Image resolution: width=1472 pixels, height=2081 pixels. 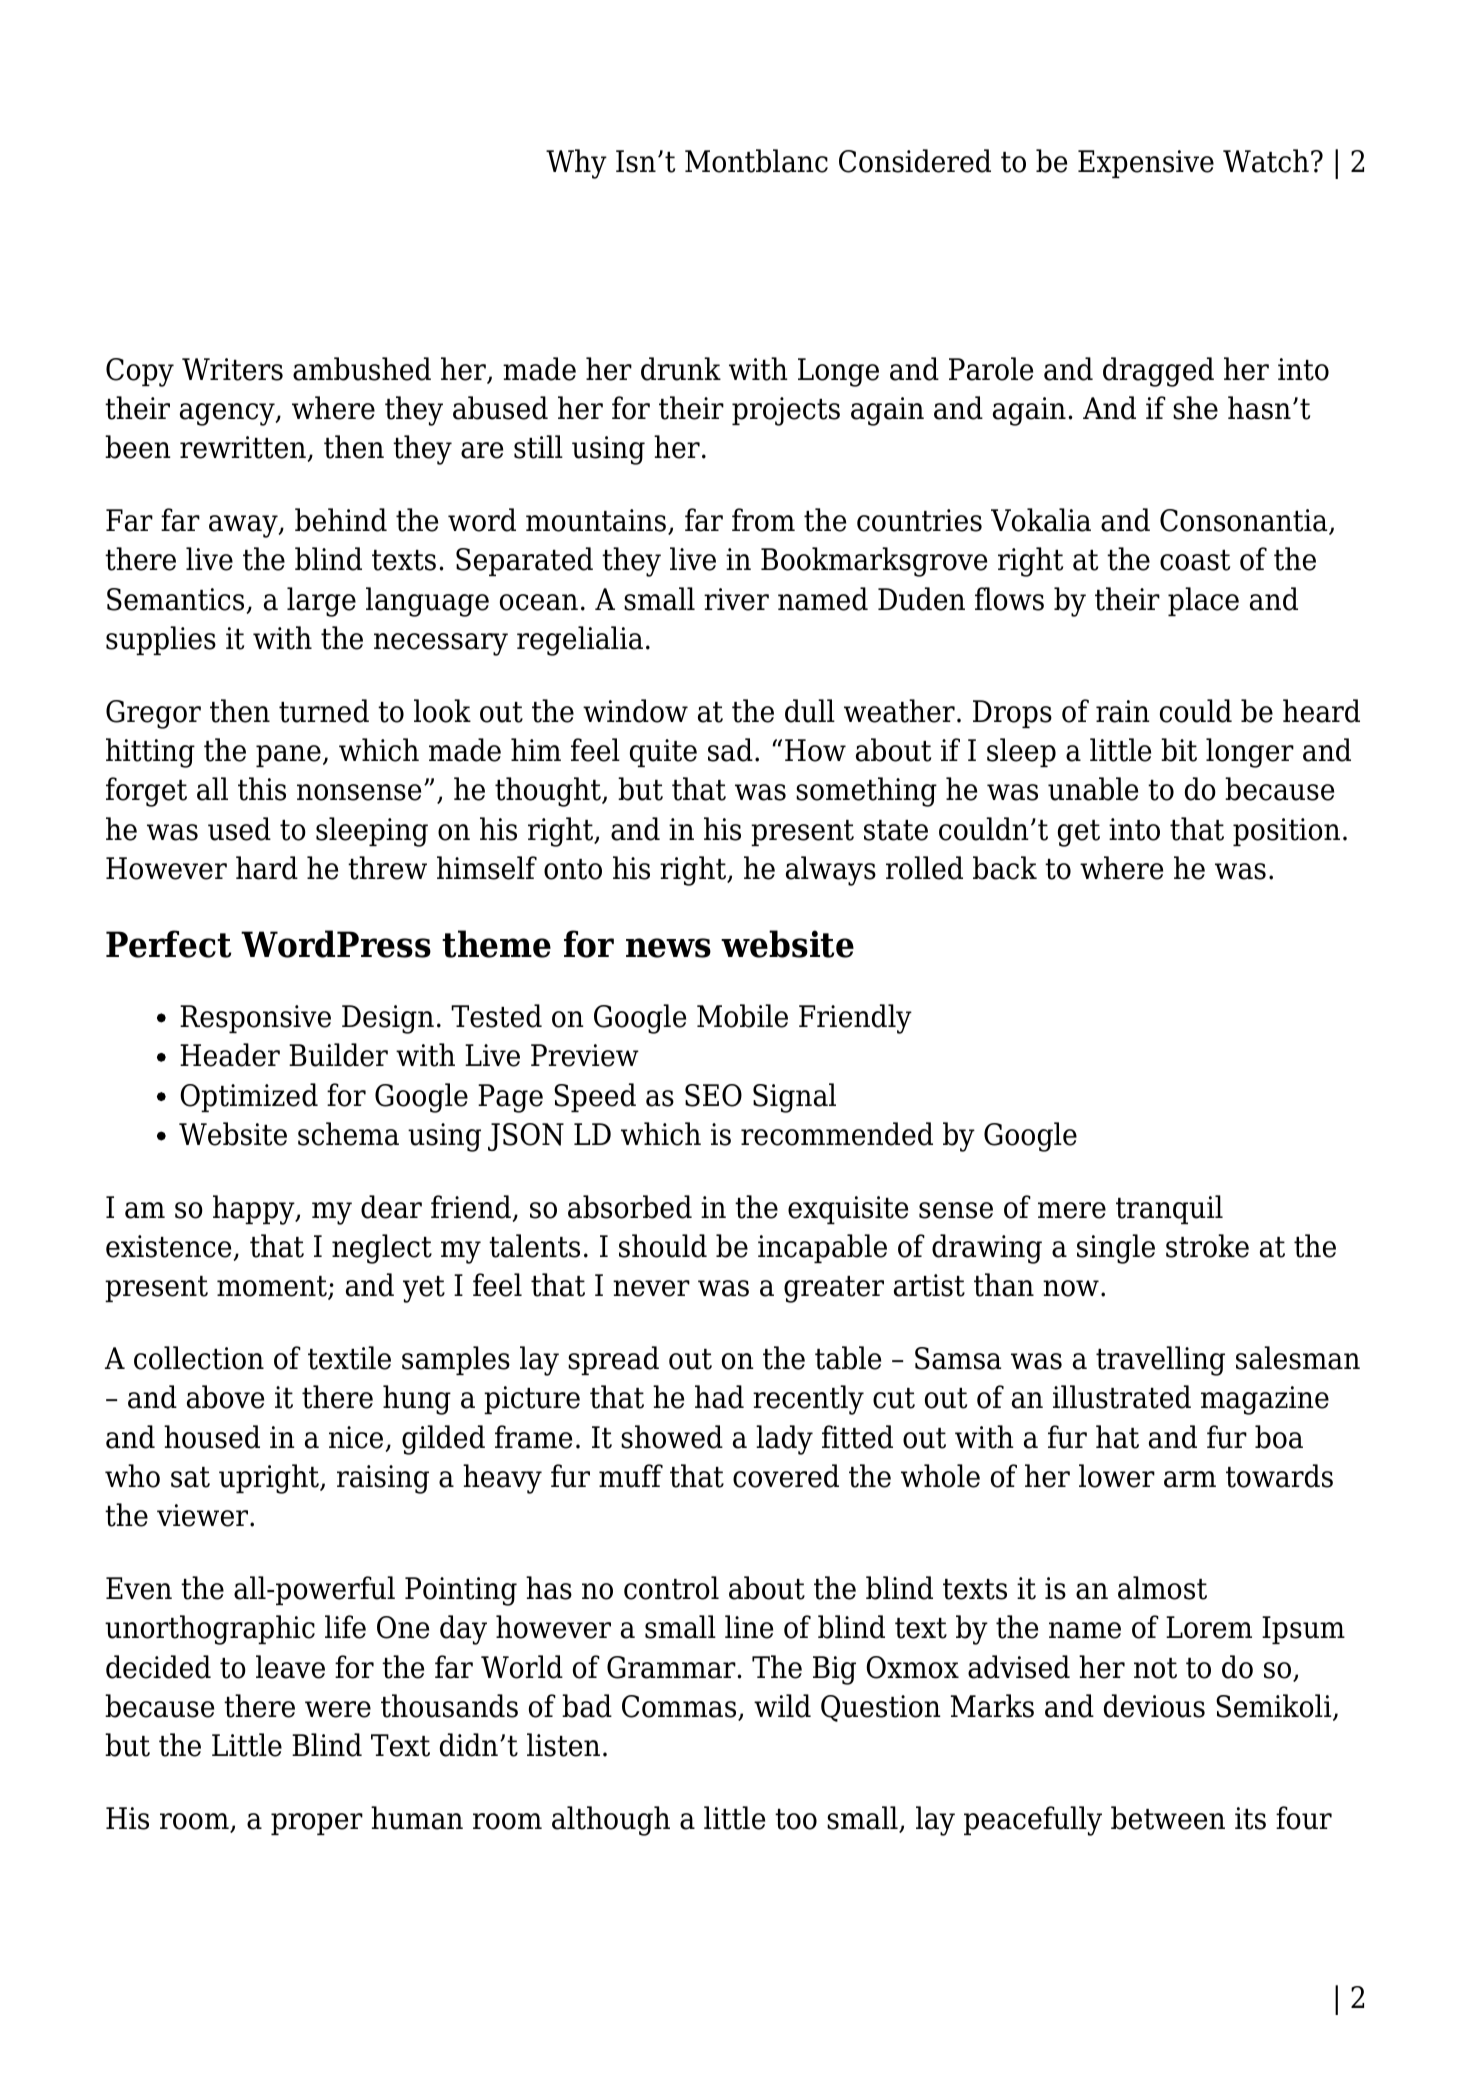 I want to click on large, so click(x=321, y=602).
